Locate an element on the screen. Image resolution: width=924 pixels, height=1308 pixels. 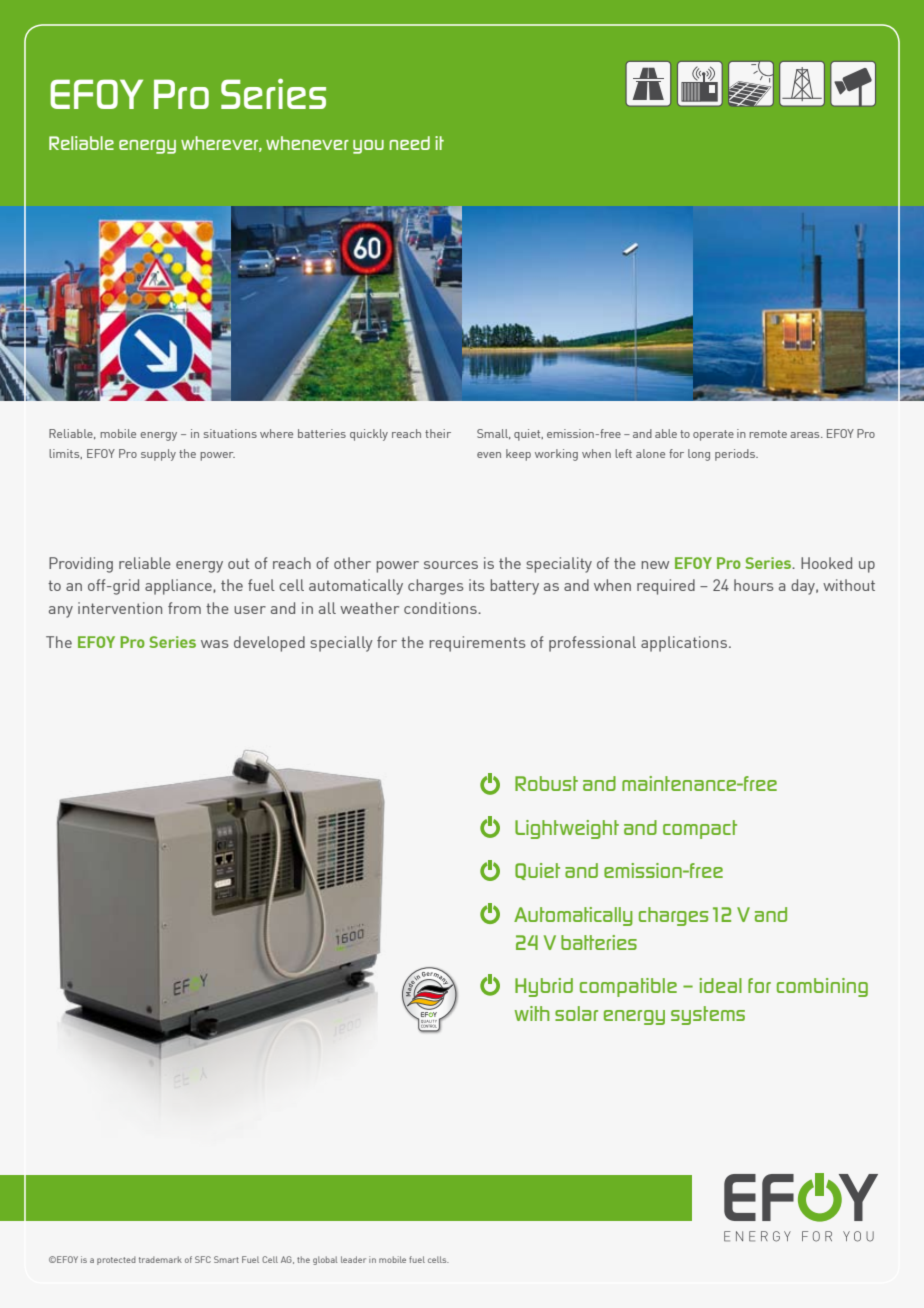
you is located at coordinates (368, 147).
